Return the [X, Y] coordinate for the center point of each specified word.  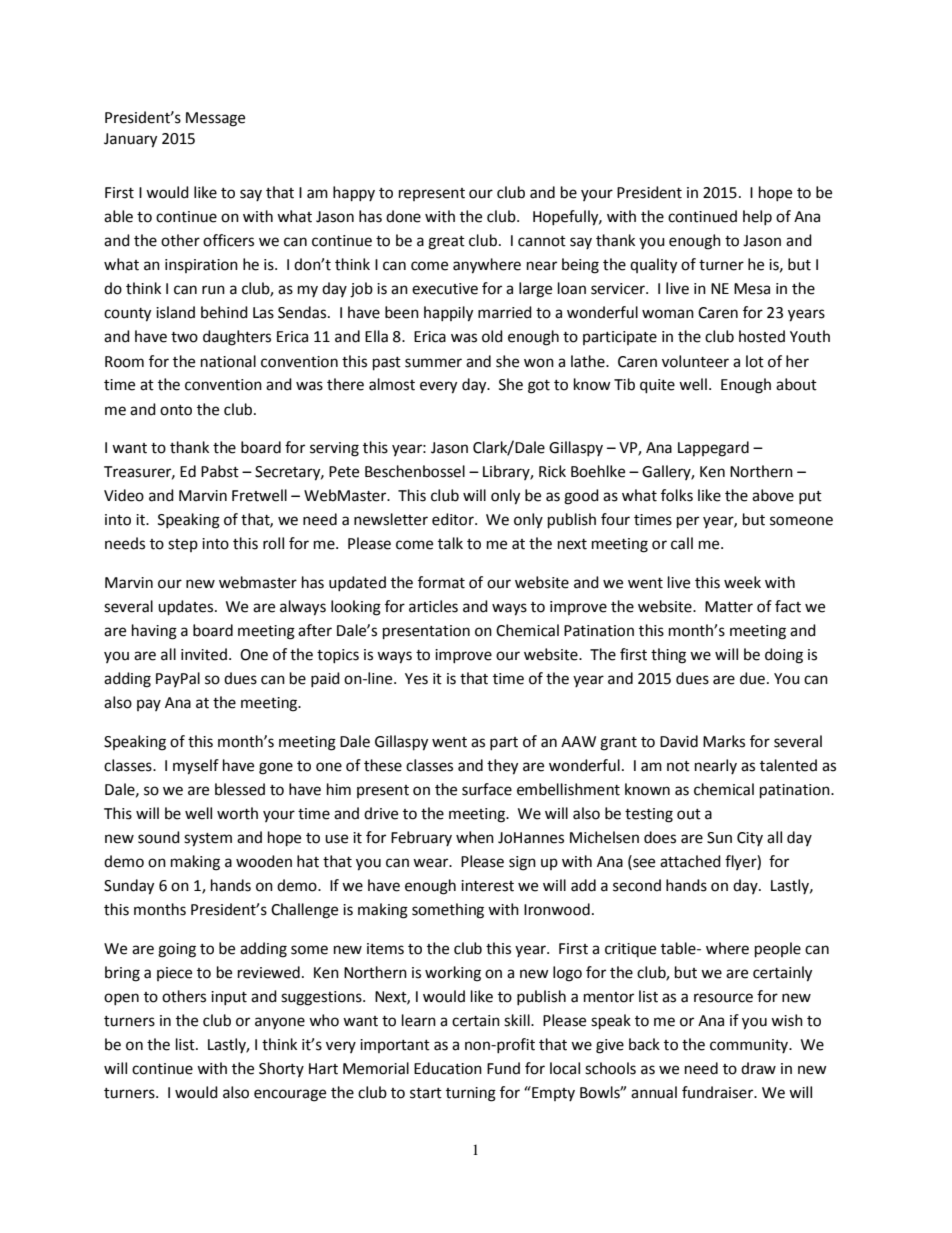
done [403, 216]
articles [433, 606]
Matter [729, 607]
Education [448, 1068]
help [757, 217]
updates [187, 608]
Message [215, 119]
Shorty [281, 1069]
